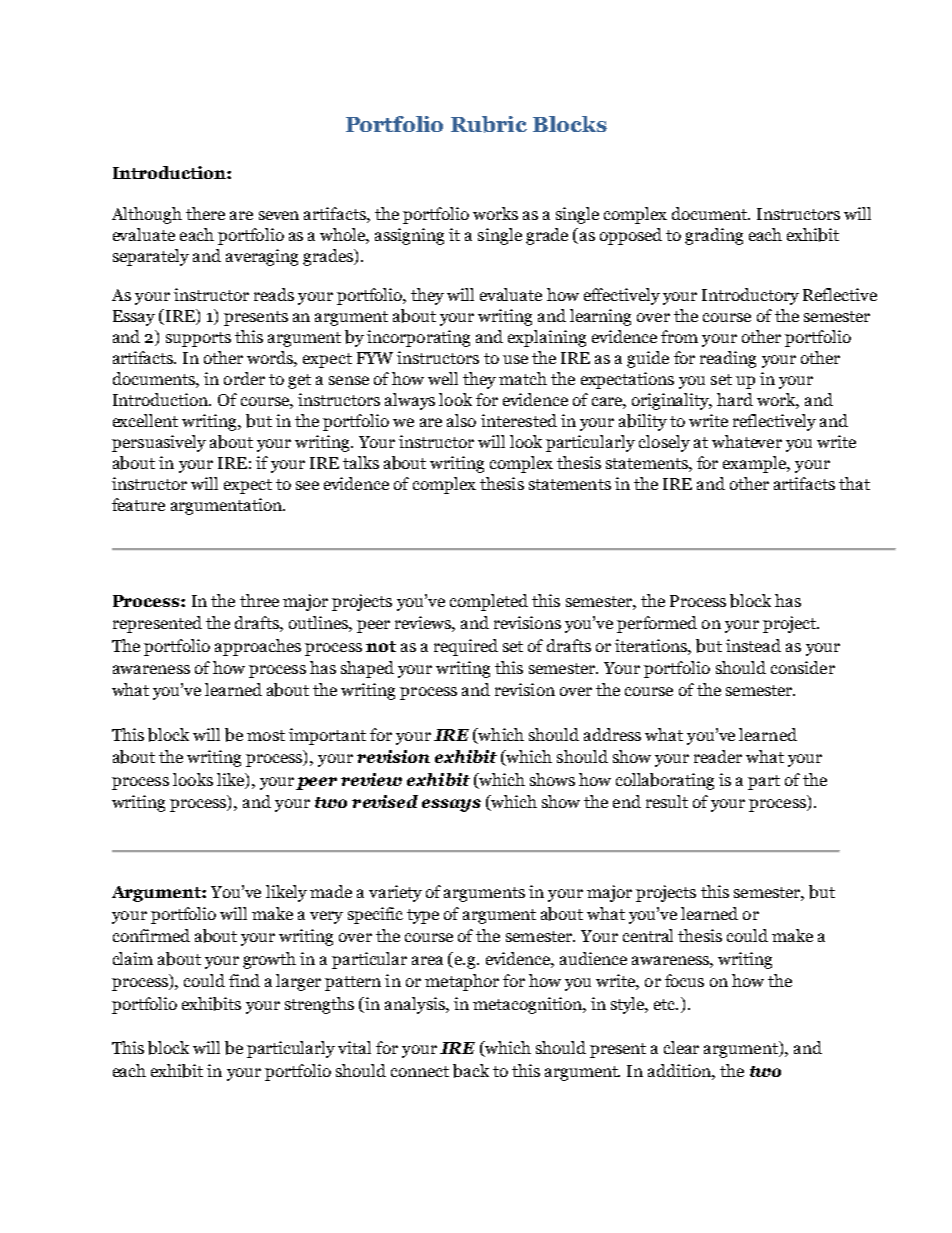 The height and width of the screenshot is (1233, 952). Describe the element at coordinates (519, 420) in the screenshot. I see `interested` at that location.
